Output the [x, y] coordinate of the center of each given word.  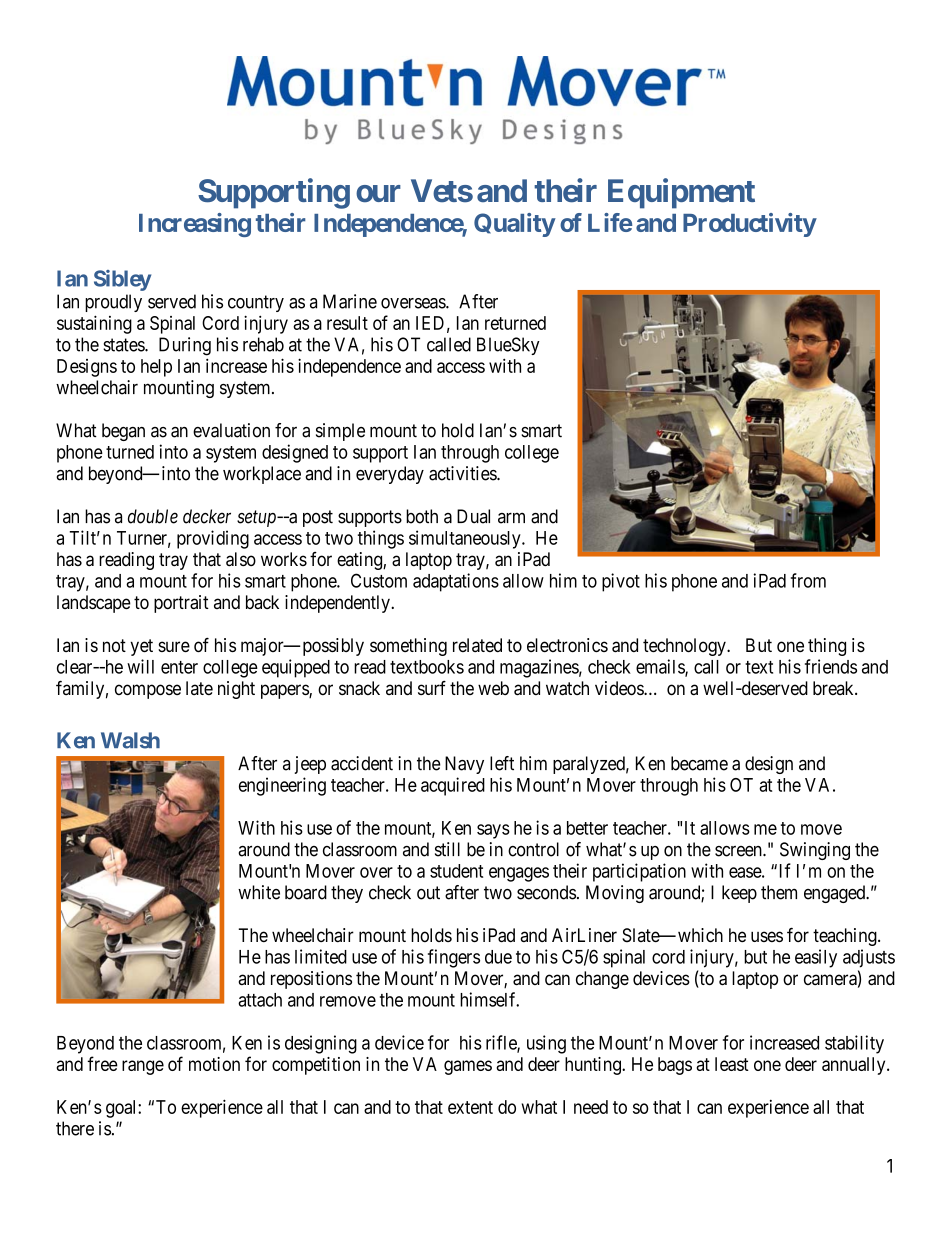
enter [179, 667]
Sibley [122, 280]
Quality [514, 225]
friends [831, 666]
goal [122, 1109]
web [493, 688]
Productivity [750, 225]
